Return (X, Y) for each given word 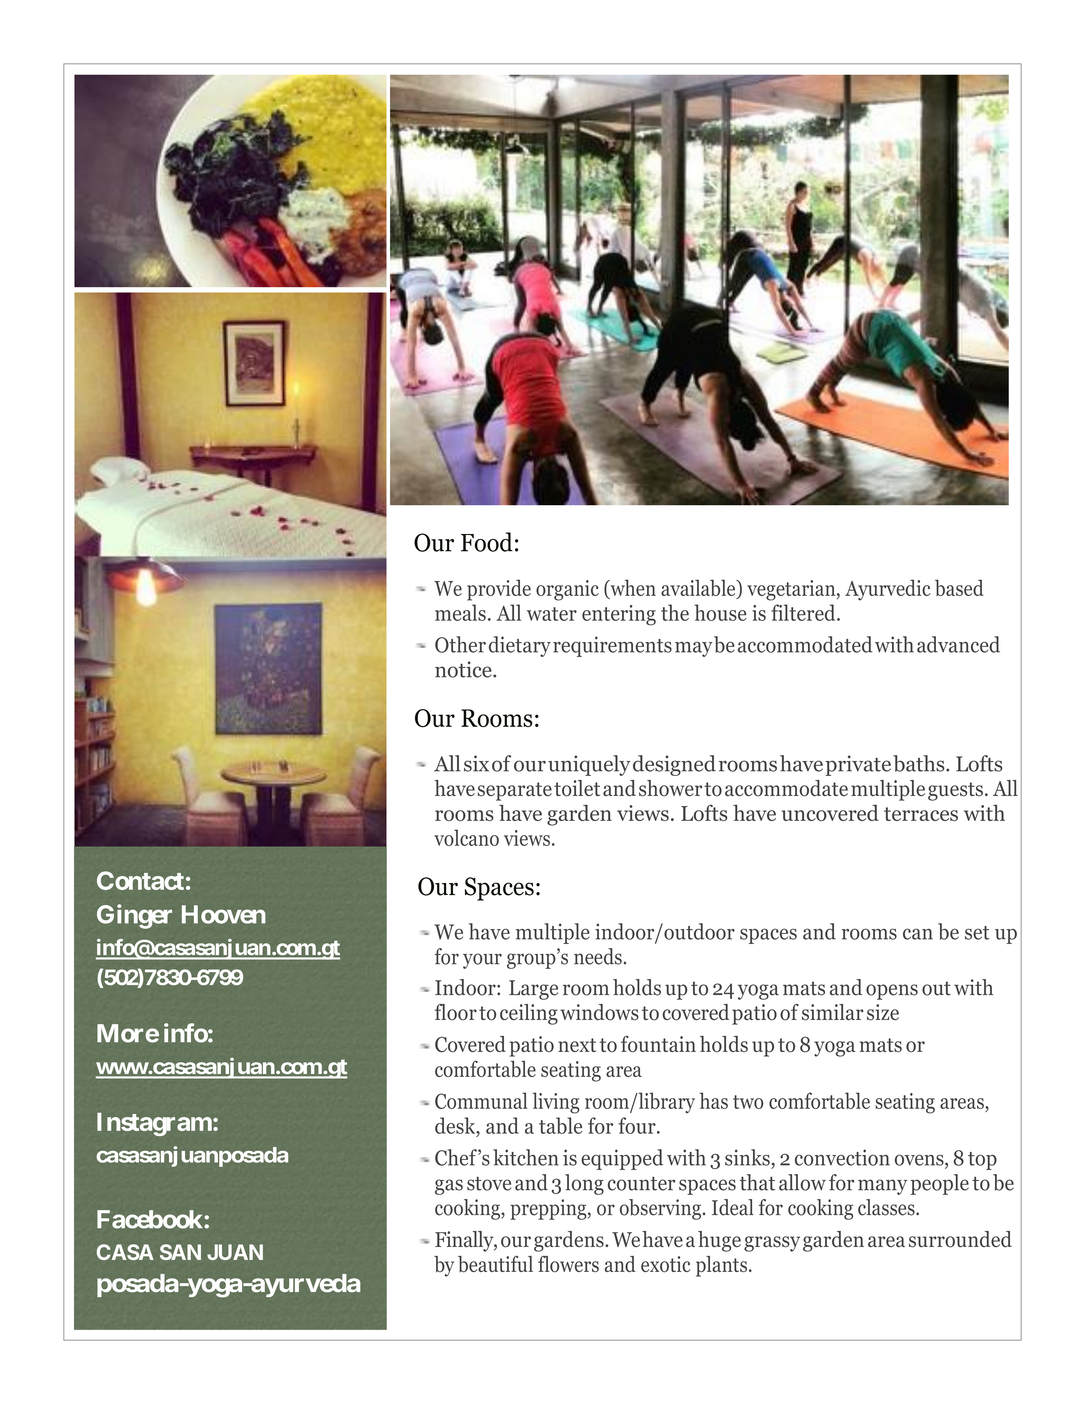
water (552, 614)
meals (460, 612)
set (977, 933)
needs (598, 956)
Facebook (150, 1219)
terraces (921, 814)
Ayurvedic (888, 590)
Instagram (154, 1124)
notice (464, 669)
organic (567, 590)
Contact (140, 880)
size (883, 1012)
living (556, 1103)
